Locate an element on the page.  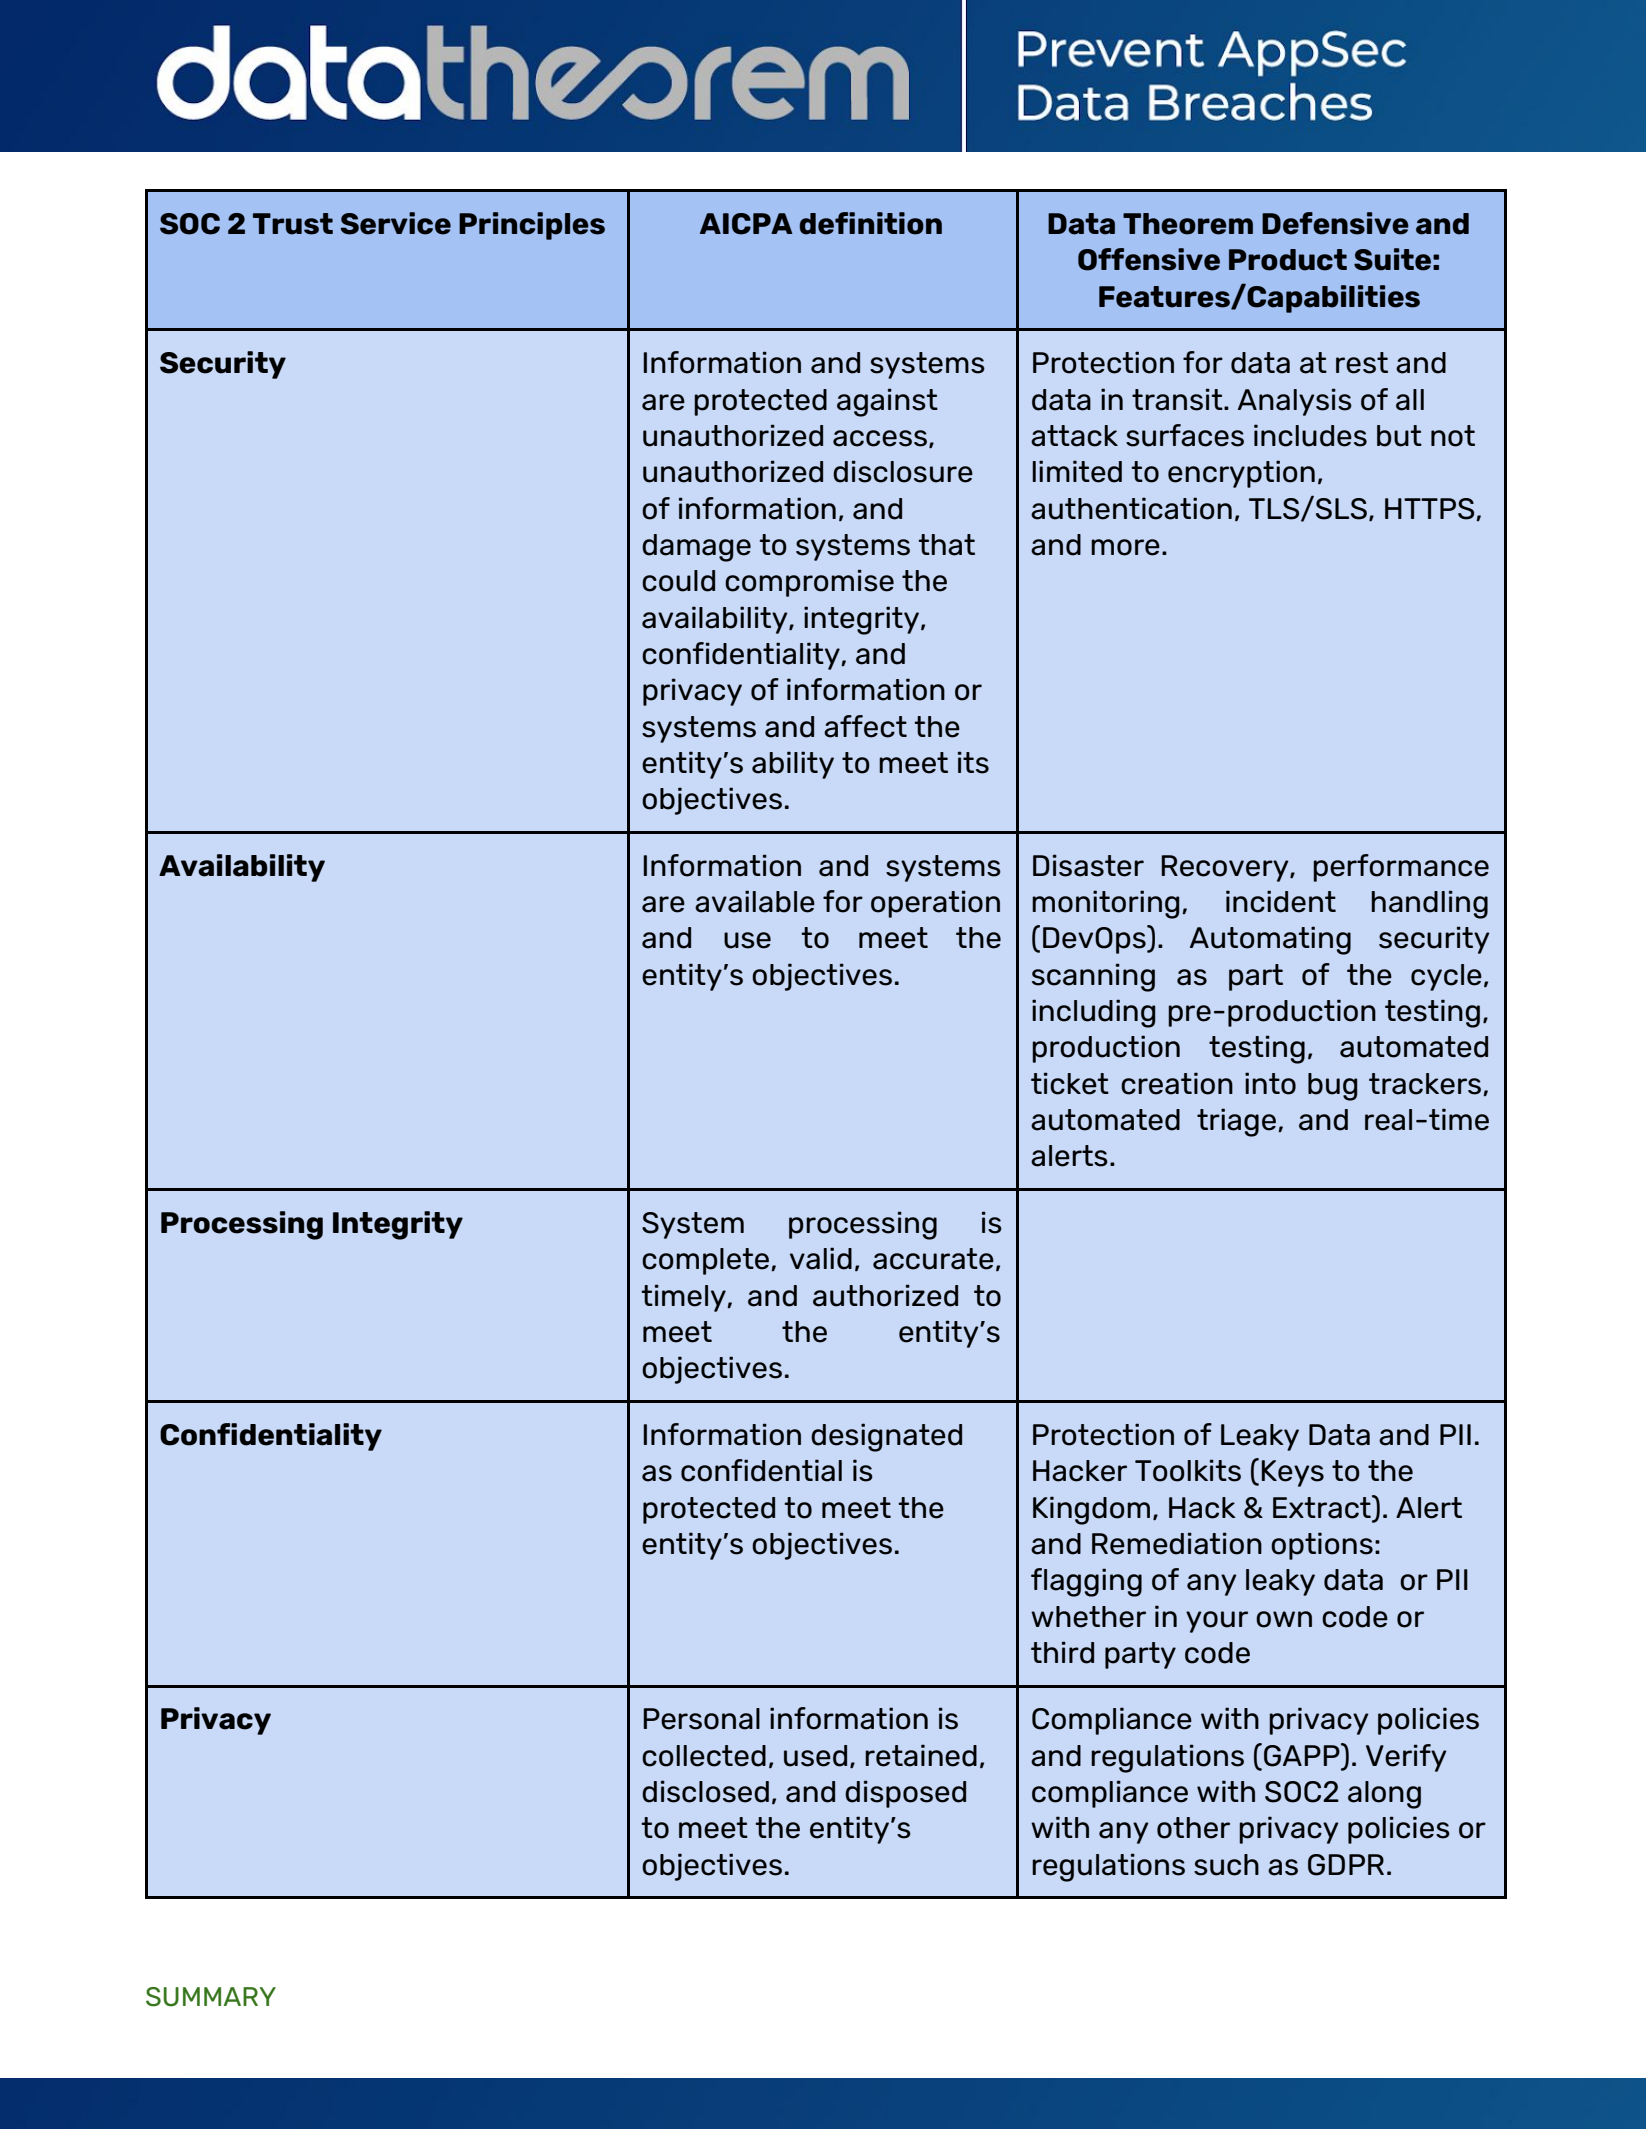
GDPR is located at coordinates (1346, 1865).
